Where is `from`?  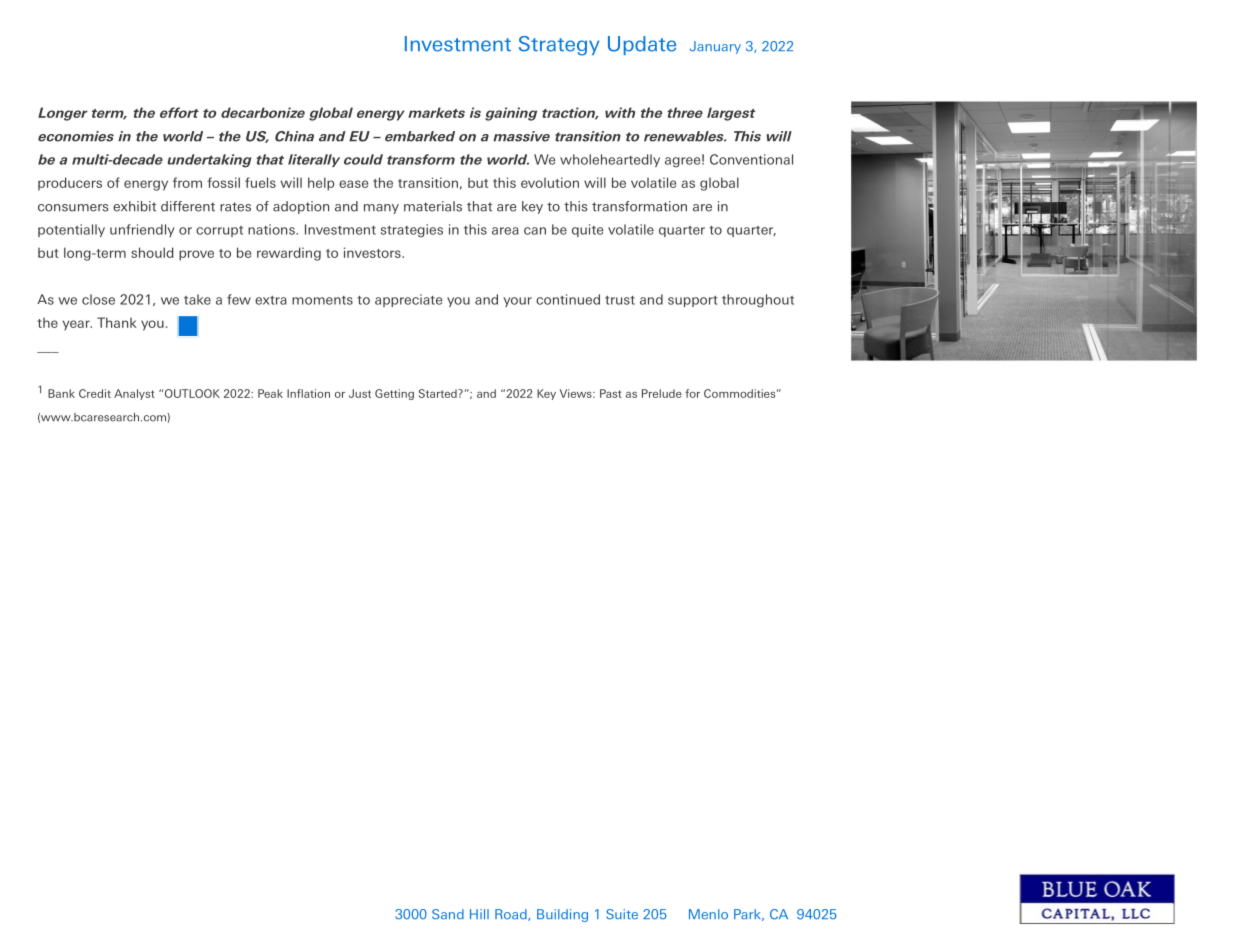 from is located at coordinates (187, 182).
